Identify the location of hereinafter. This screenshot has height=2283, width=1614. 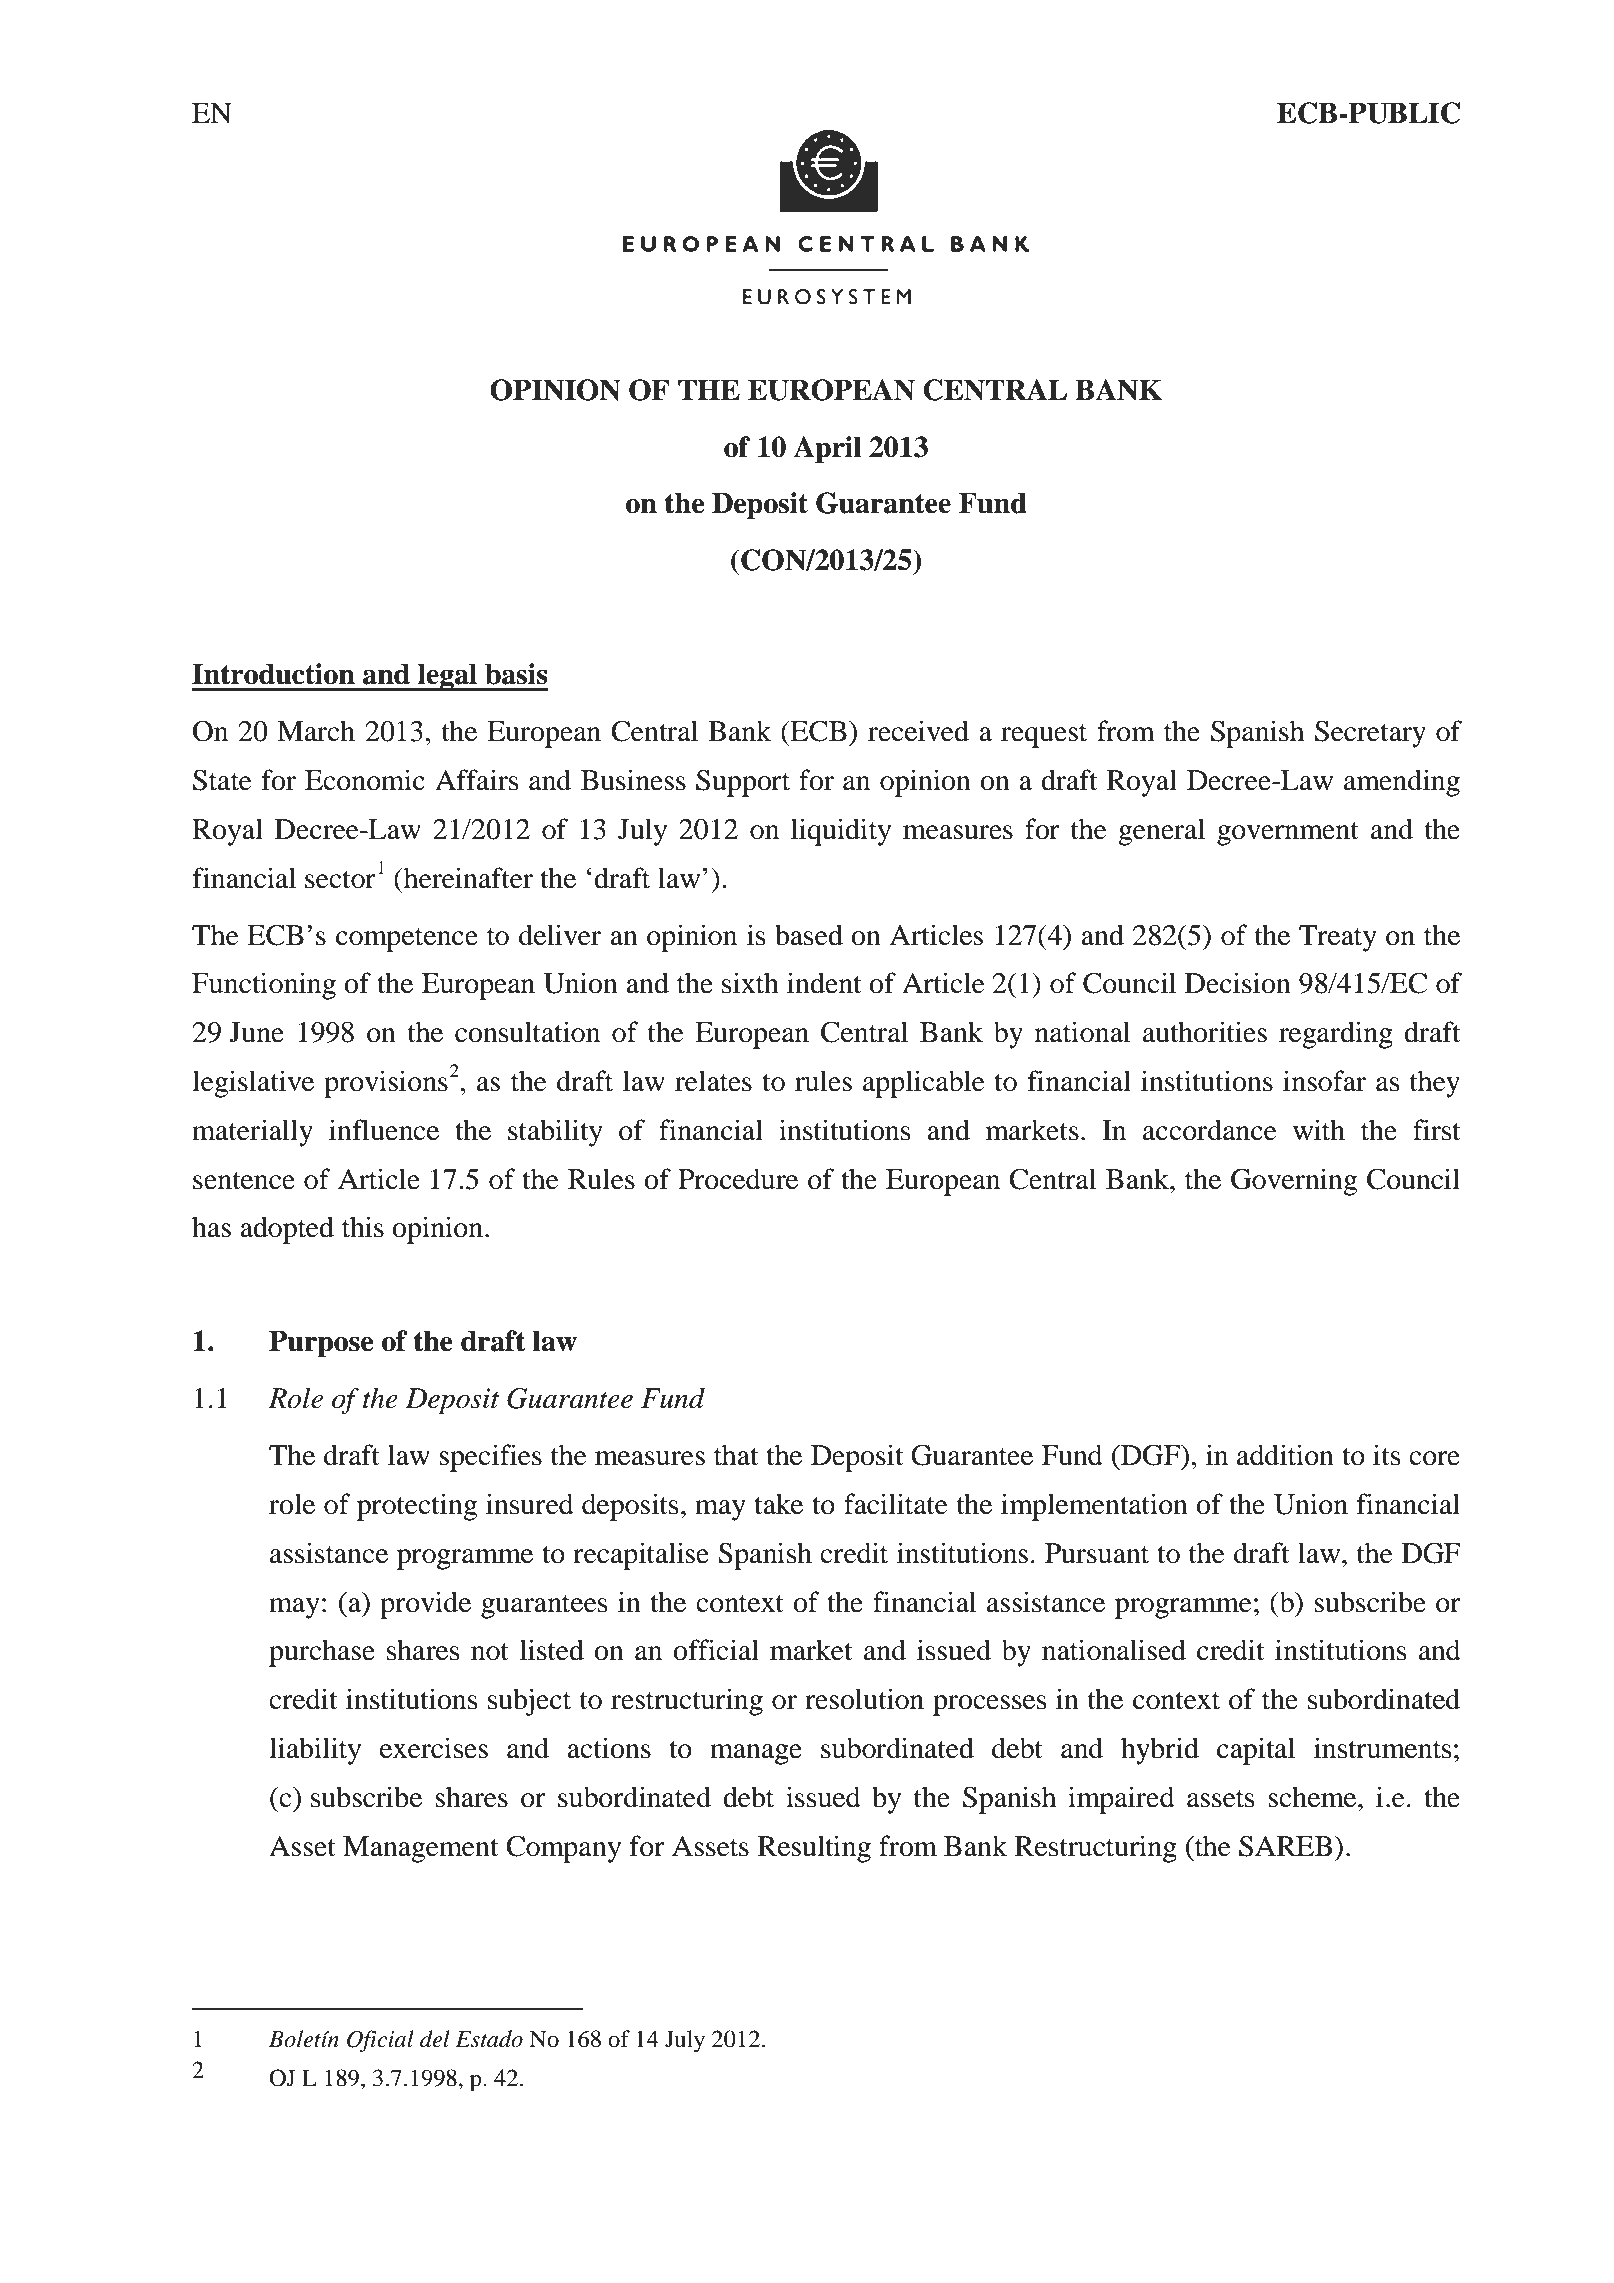
(467, 878).
